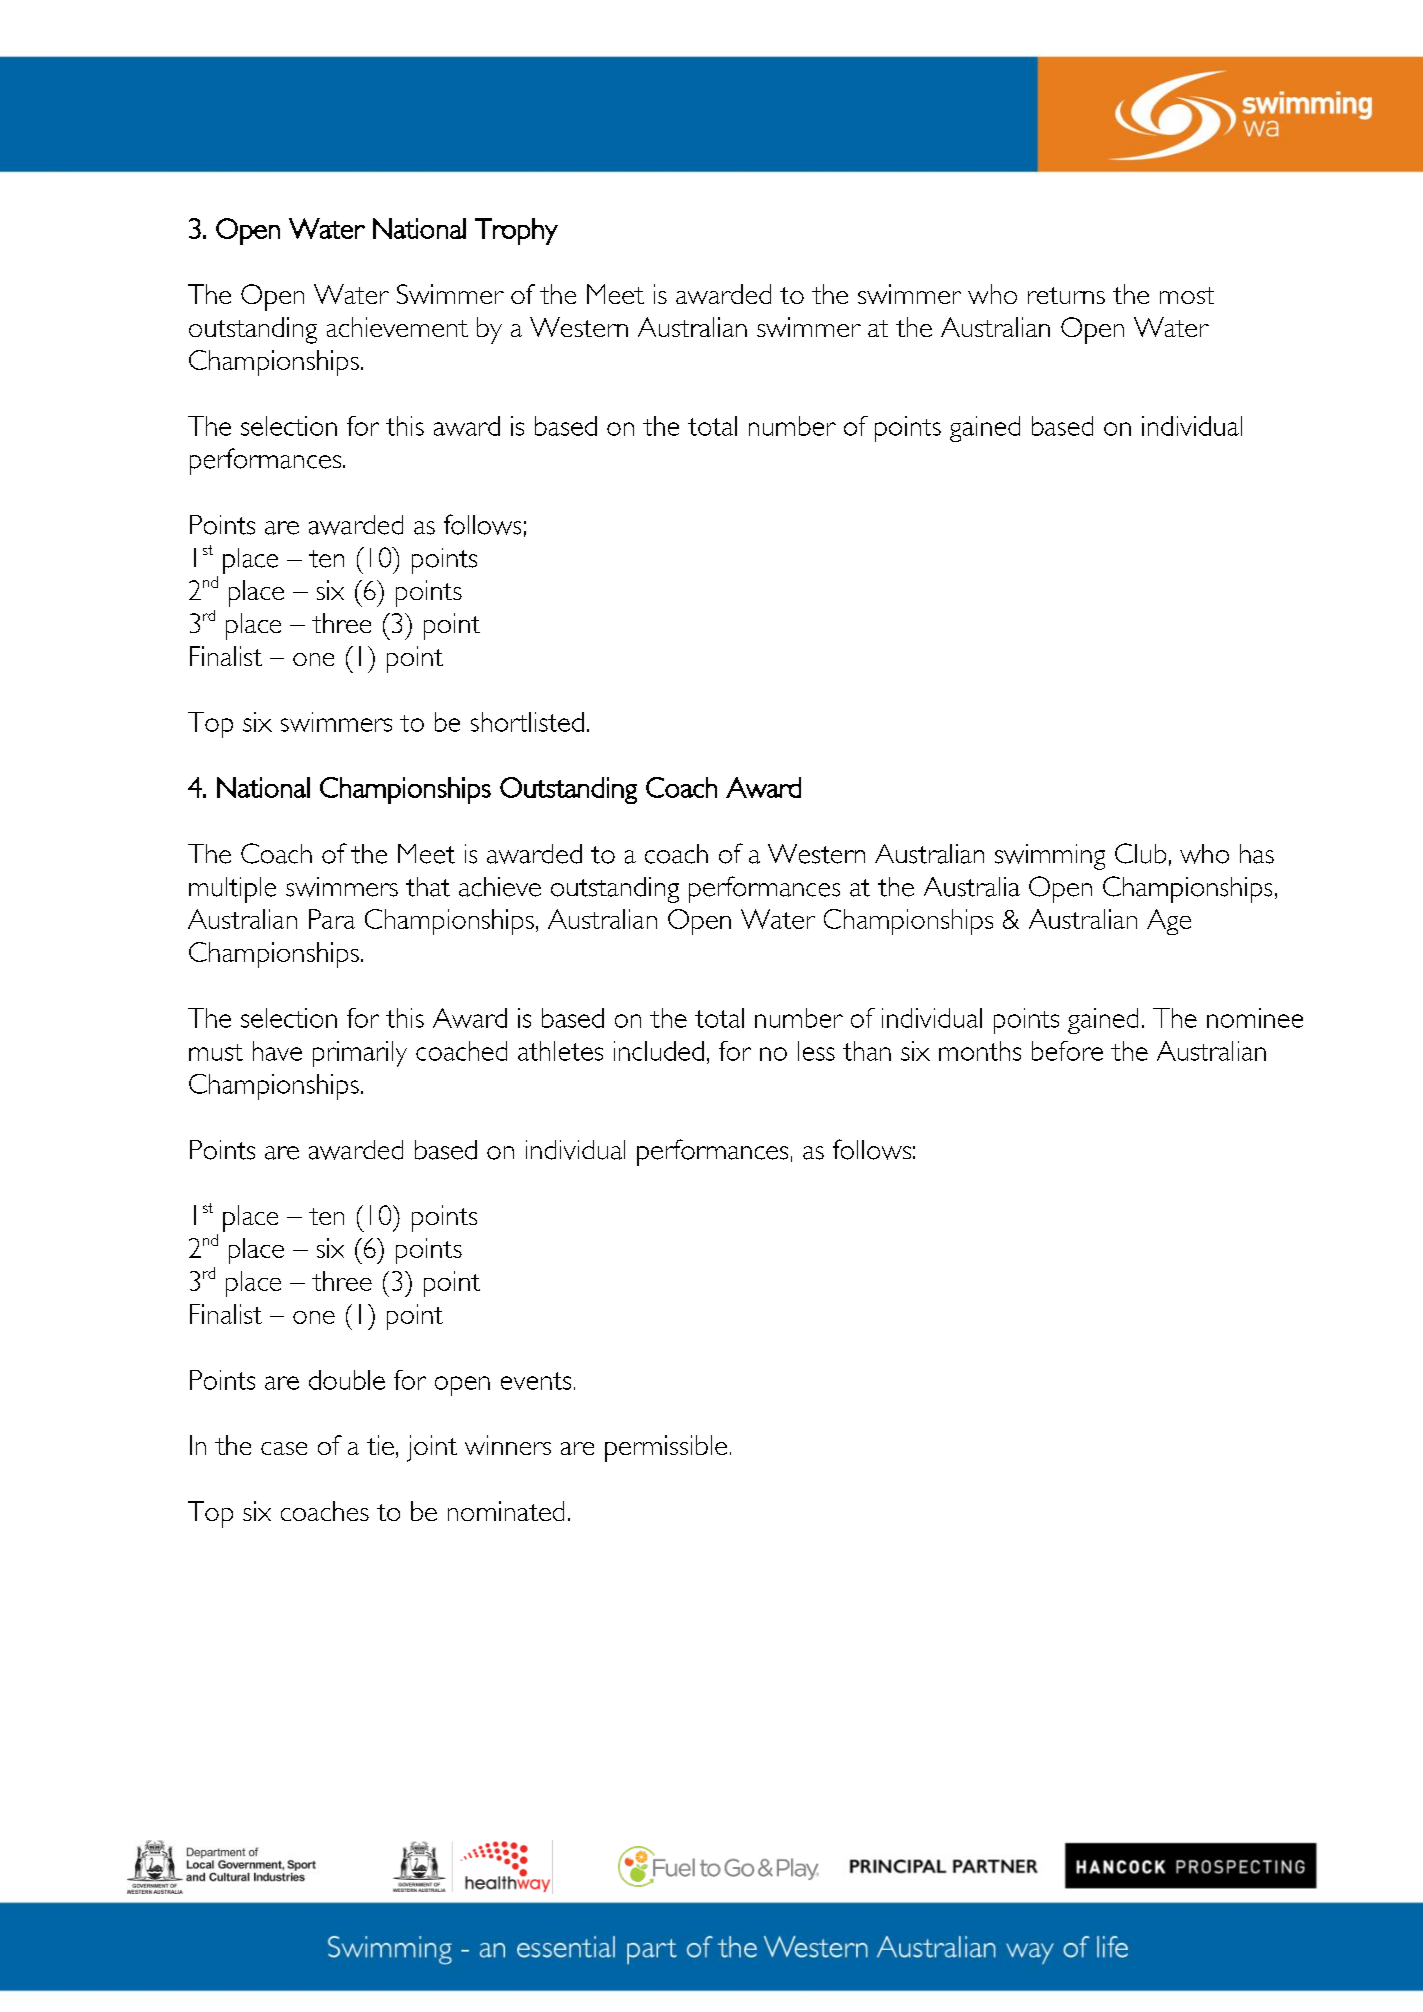 The height and width of the image is (2012, 1423). What do you see at coordinates (1066, 295) in the image?
I see `returns` at bounding box center [1066, 295].
